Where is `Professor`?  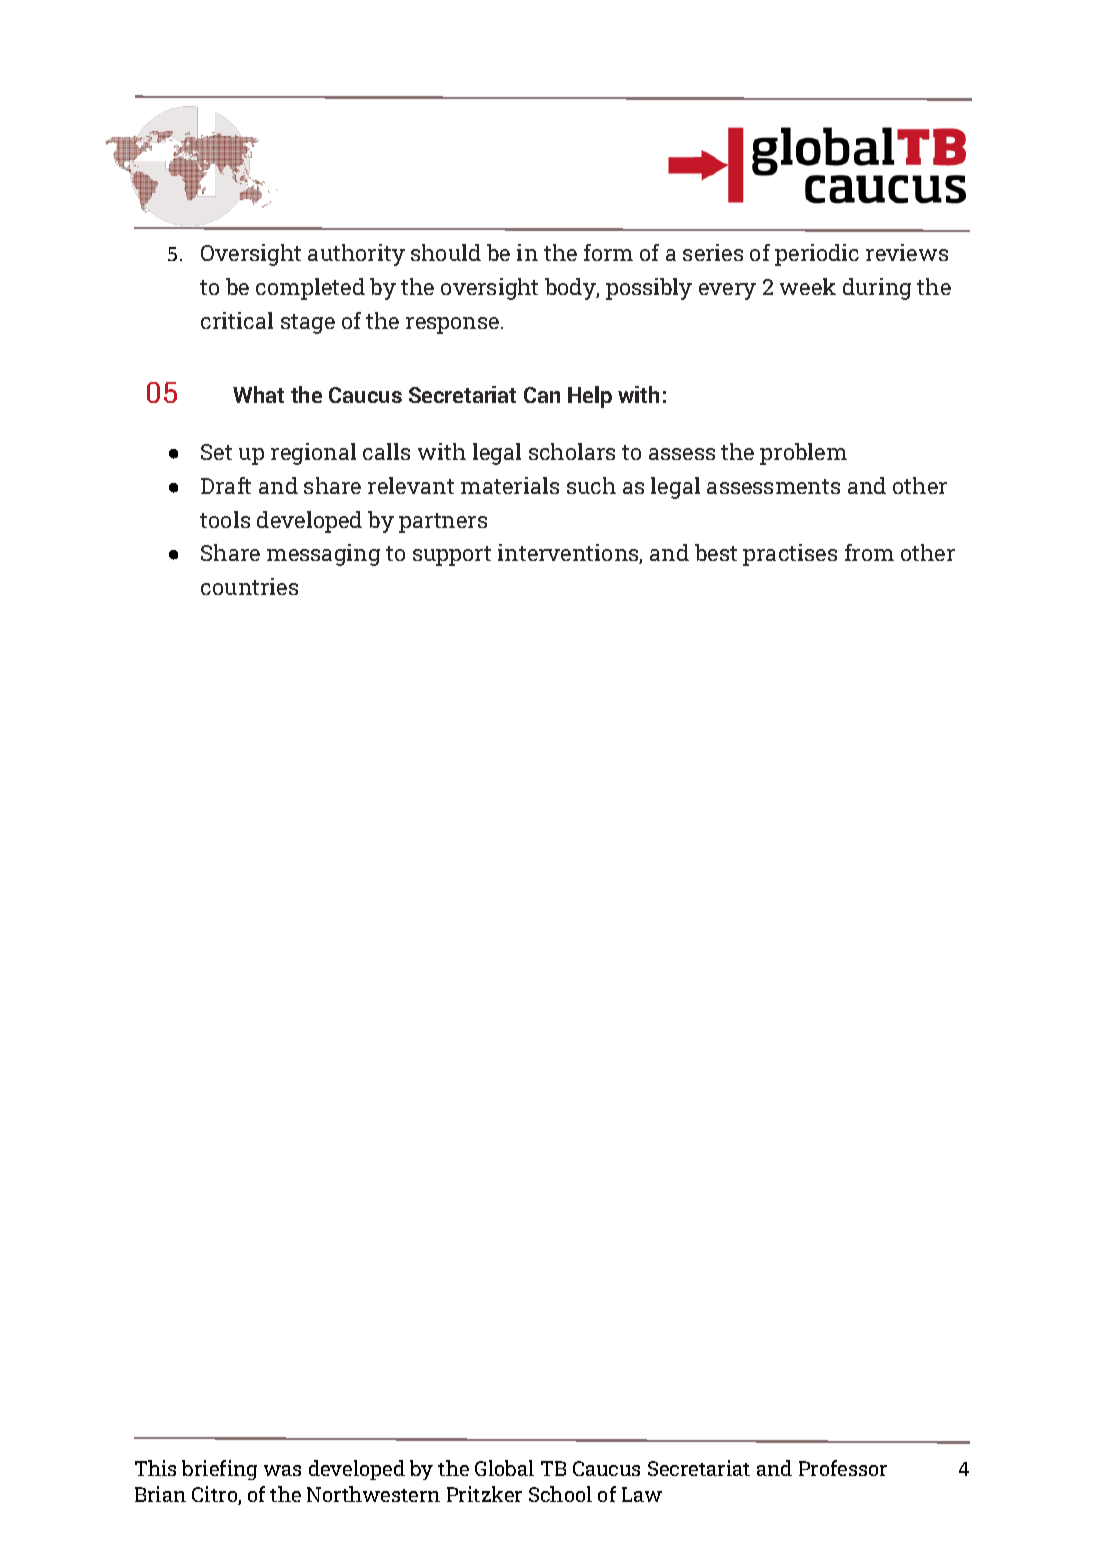 Professor is located at coordinates (843, 1468).
